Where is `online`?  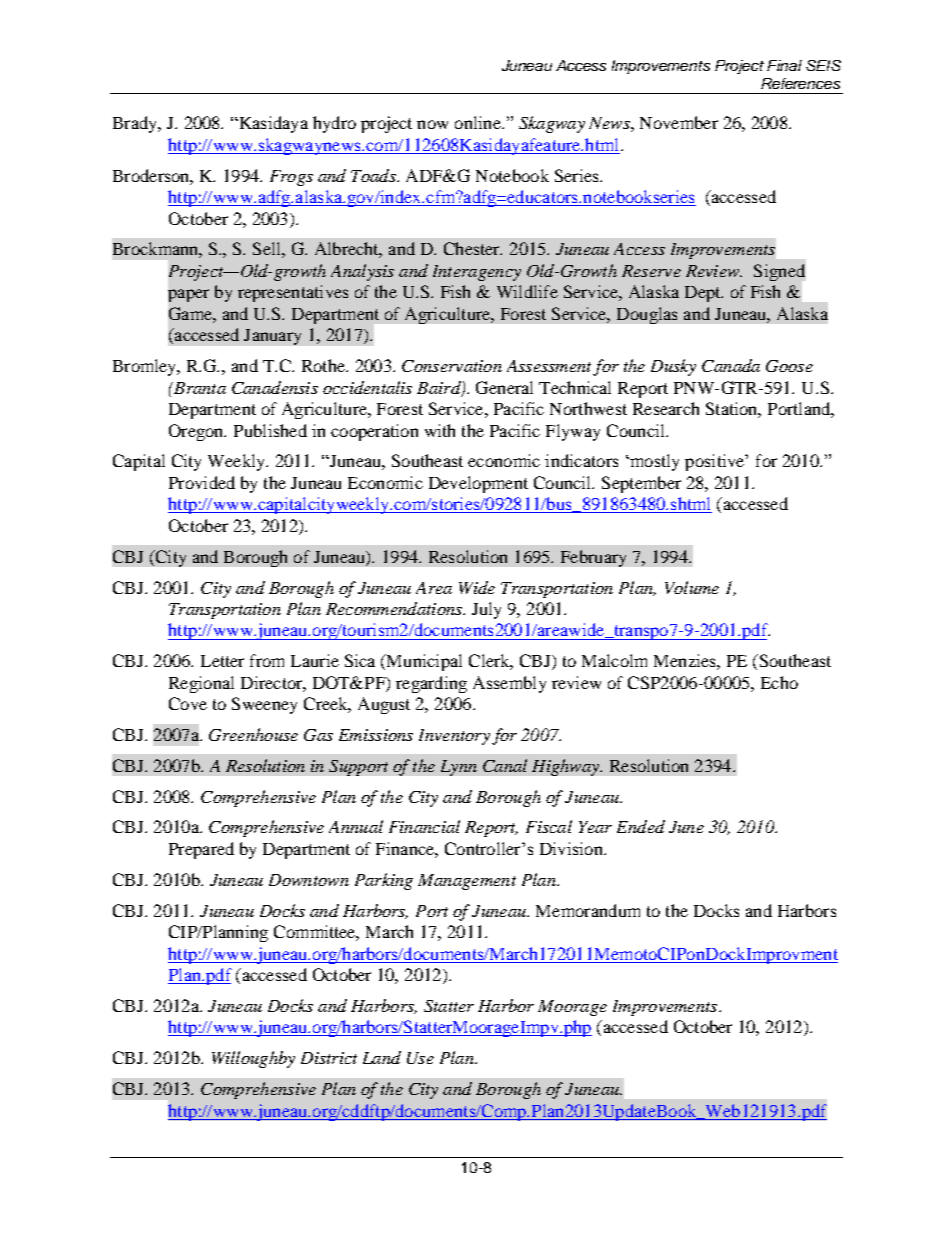
online is located at coordinates (479, 122).
